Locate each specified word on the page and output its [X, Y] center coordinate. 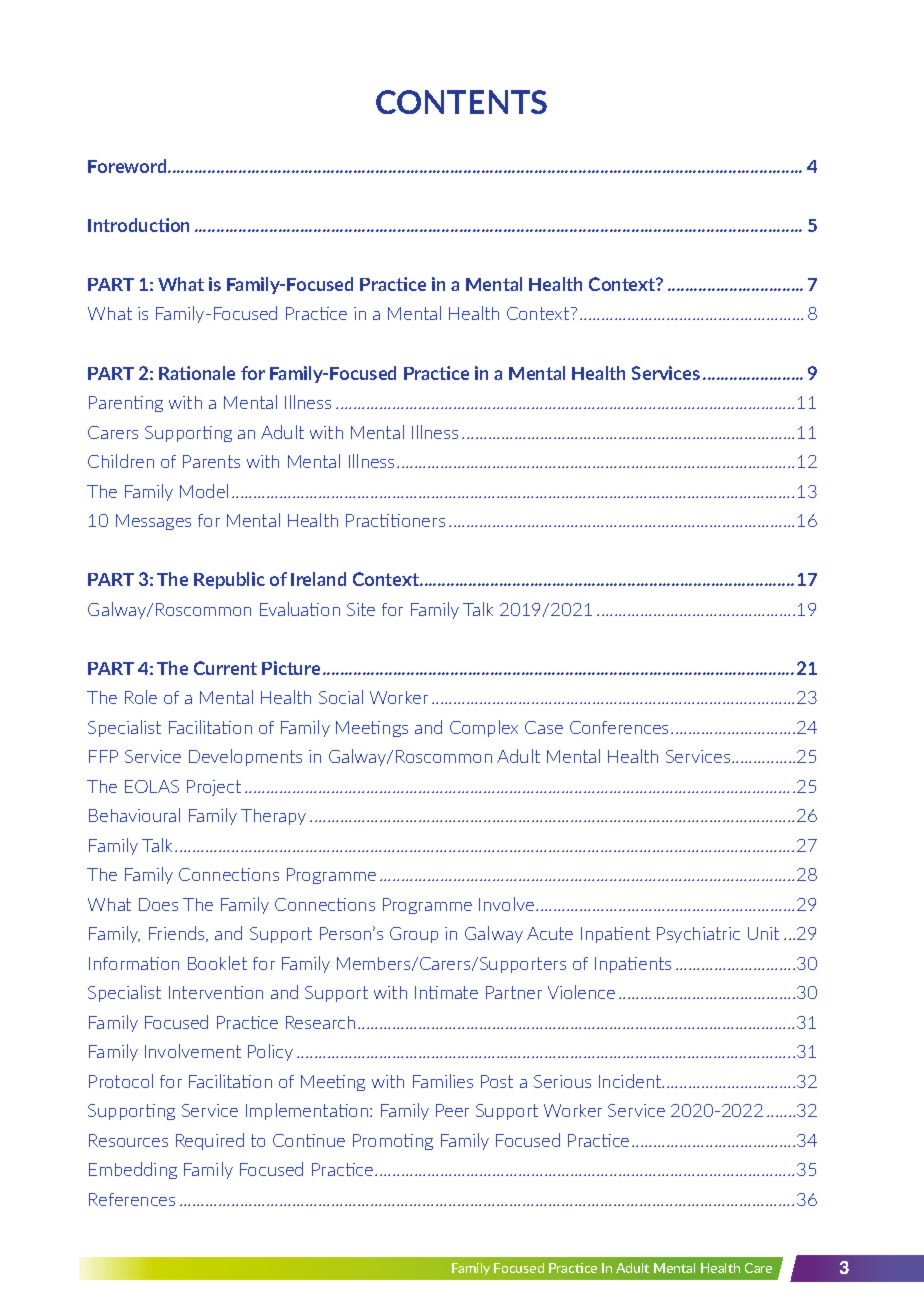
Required [210, 1141]
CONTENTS [461, 102]
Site [361, 609]
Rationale [197, 373]
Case [544, 727]
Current [225, 668]
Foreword [128, 166]
